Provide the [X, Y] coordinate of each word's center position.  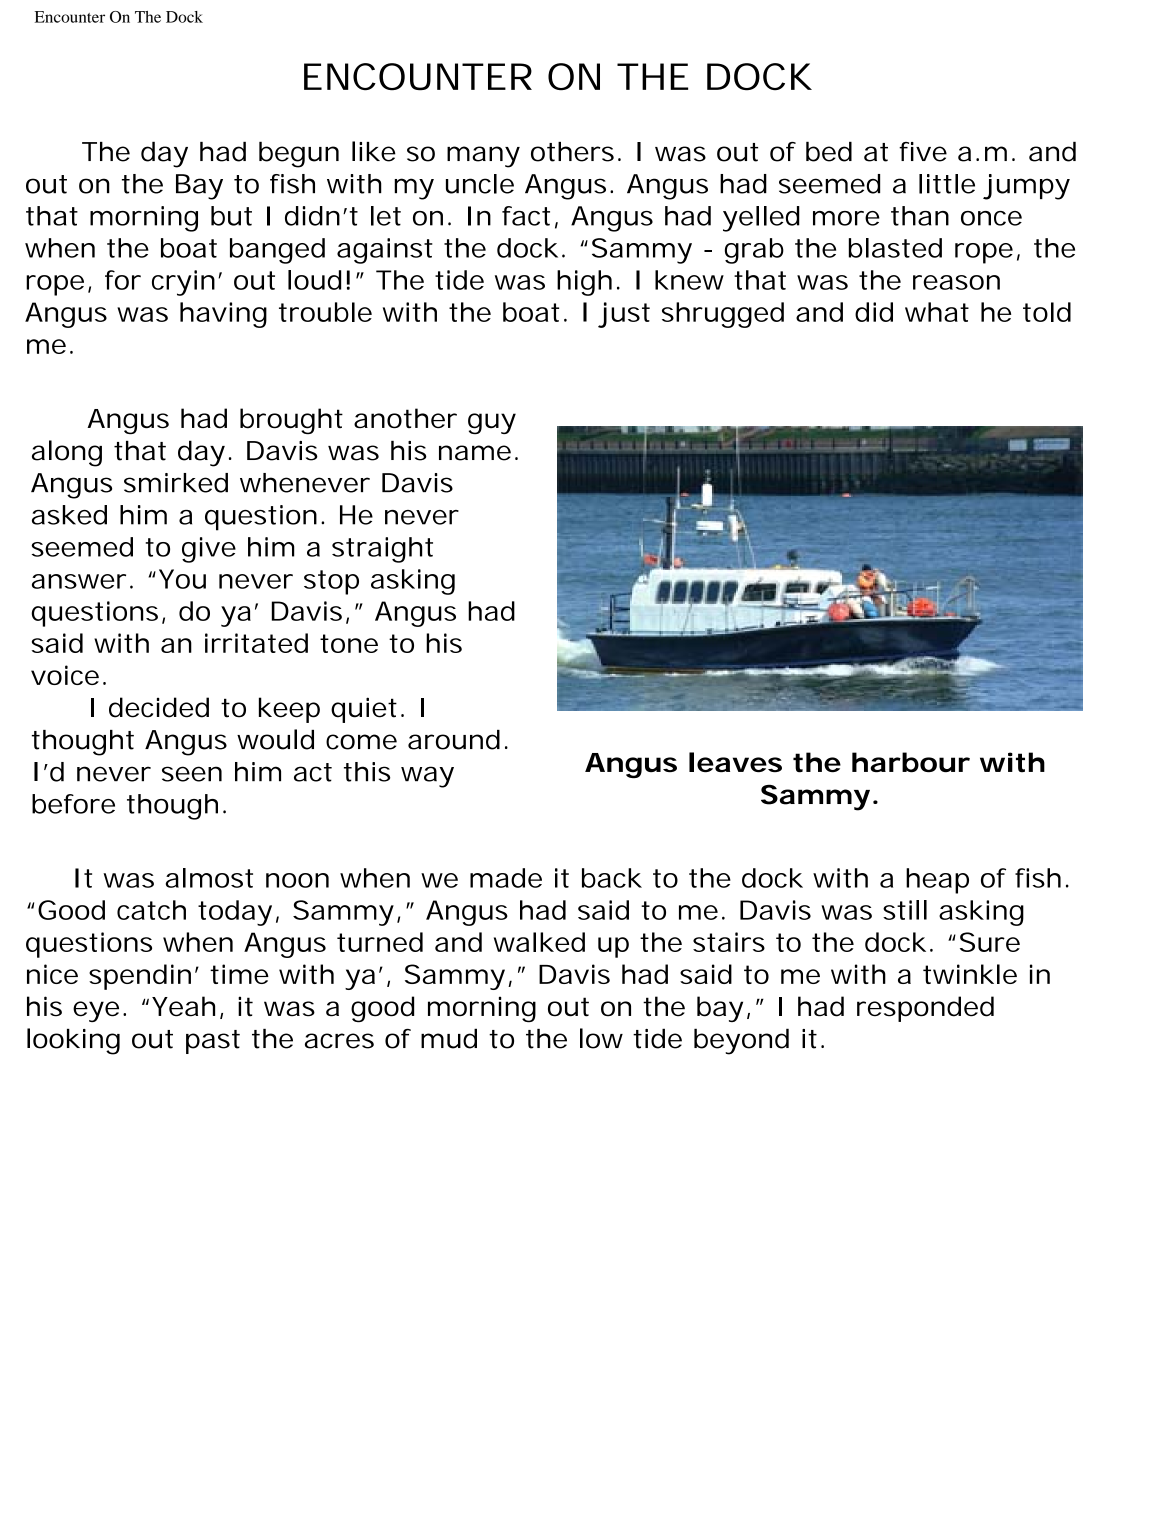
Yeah [183, 1006]
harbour [911, 762]
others [572, 152]
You [182, 579]
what [937, 312]
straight [382, 550]
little [947, 184]
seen [192, 774]
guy [492, 423]
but [231, 216]
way [427, 777]
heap [937, 881]
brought [291, 421]
